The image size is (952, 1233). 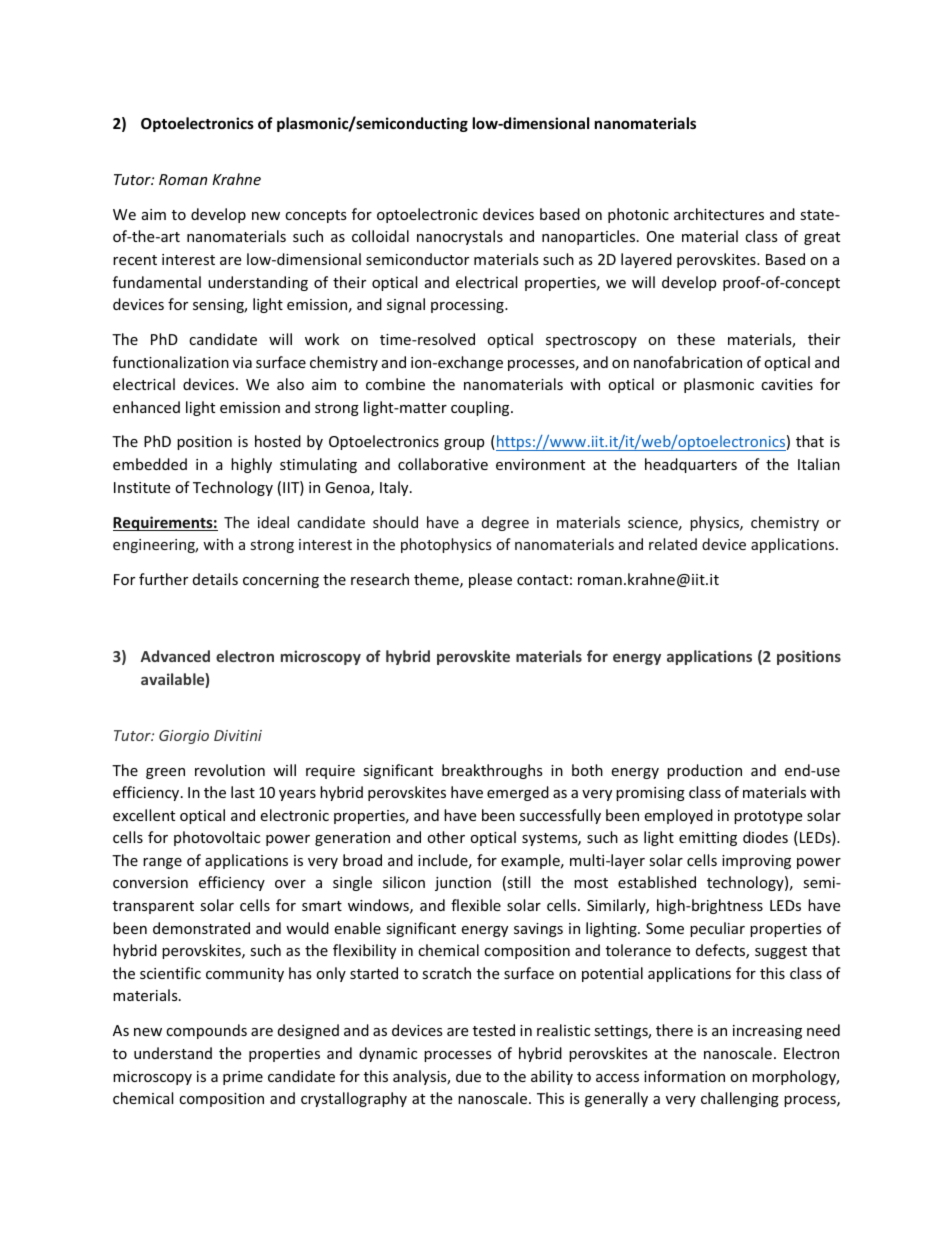 I want to click on due, so click(x=468, y=1076).
